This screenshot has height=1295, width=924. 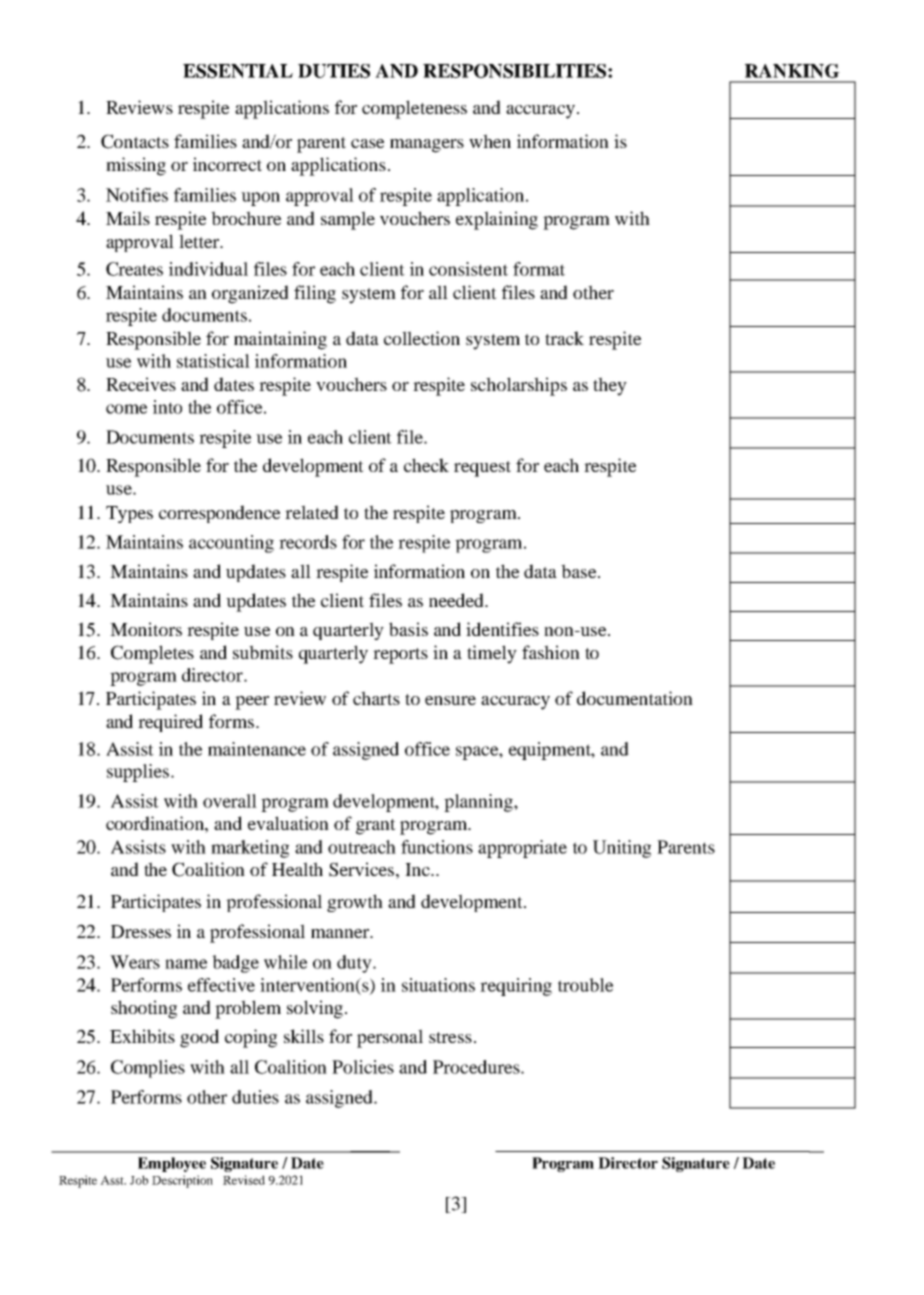 What do you see at coordinates (477, 1067) in the screenshot?
I see `Procedures` at bounding box center [477, 1067].
